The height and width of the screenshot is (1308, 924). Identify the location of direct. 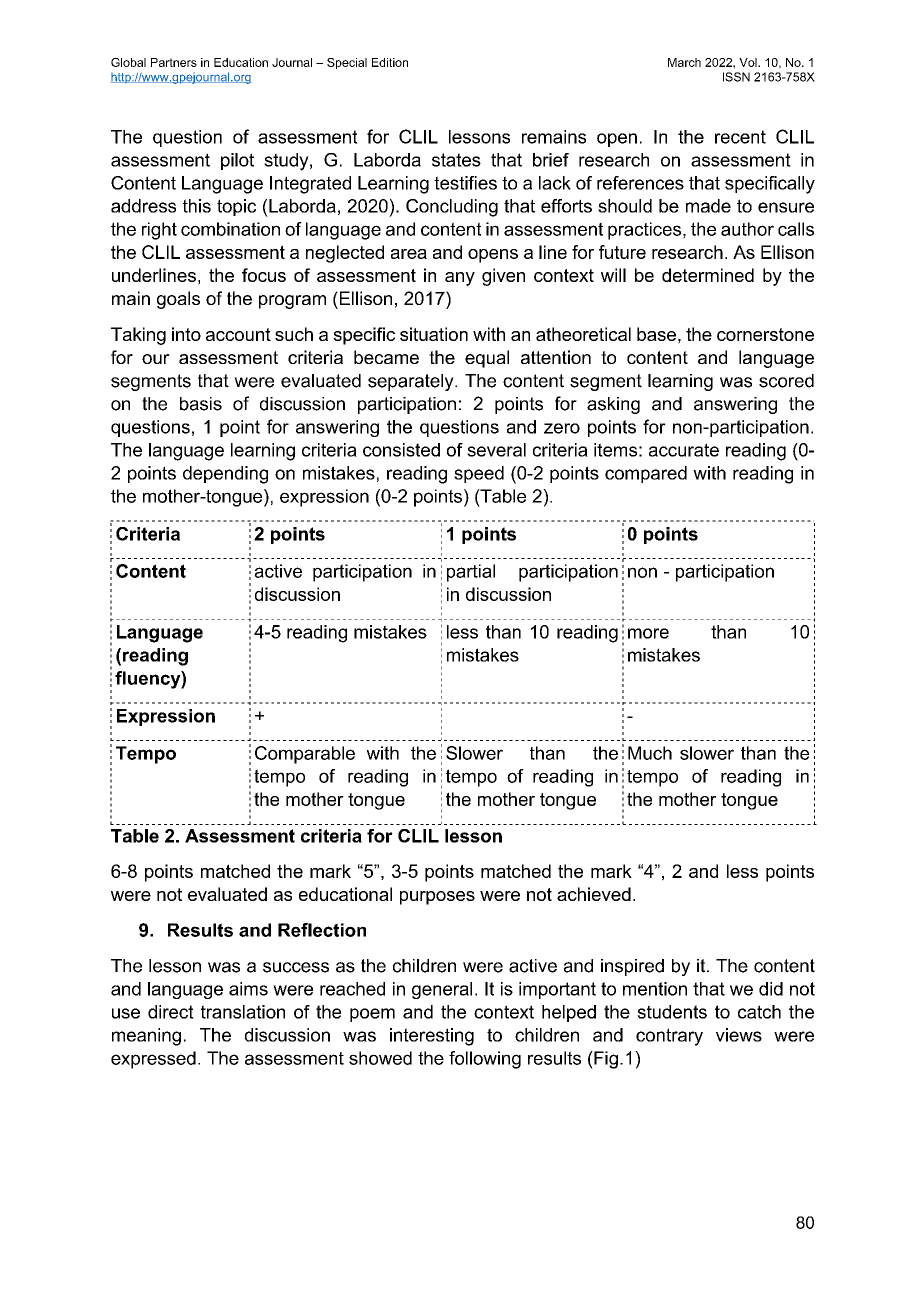
(171, 1012).
